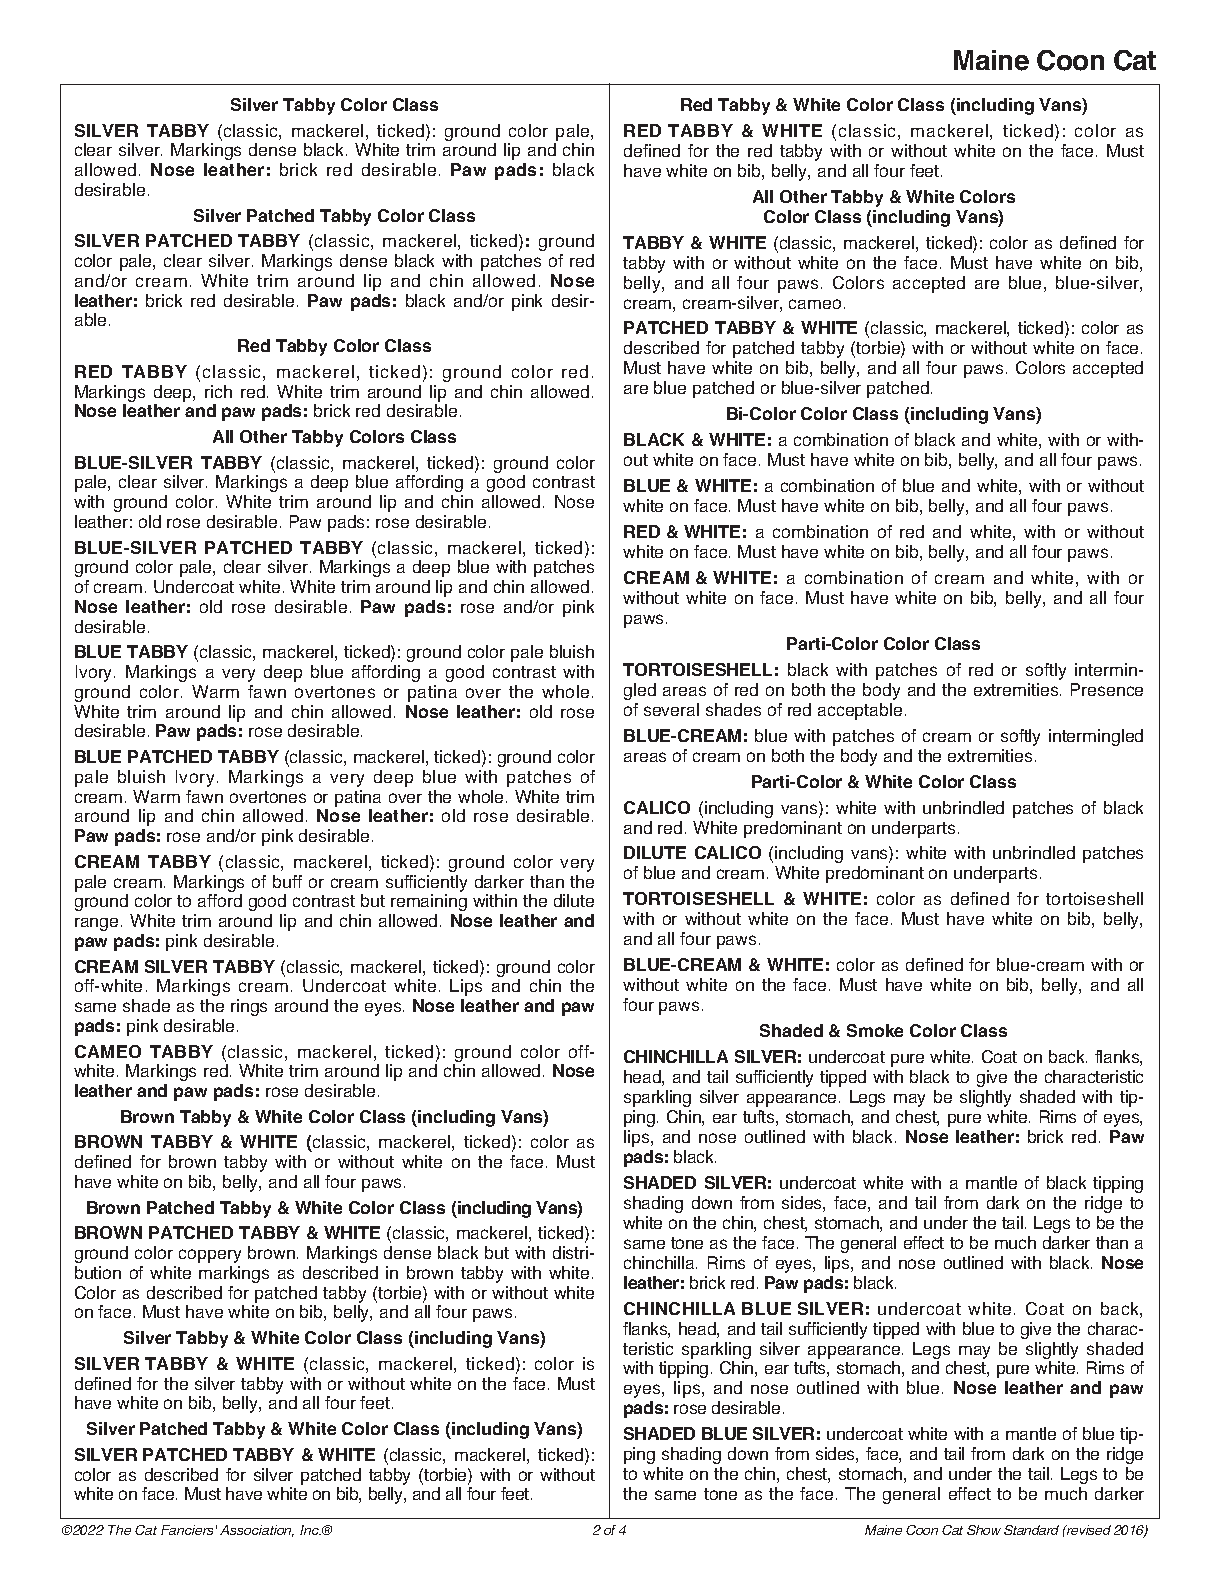 This page has height=1578, width=1219. What do you see at coordinates (1031, 1530) in the page?
I see `Standard` at bounding box center [1031, 1530].
